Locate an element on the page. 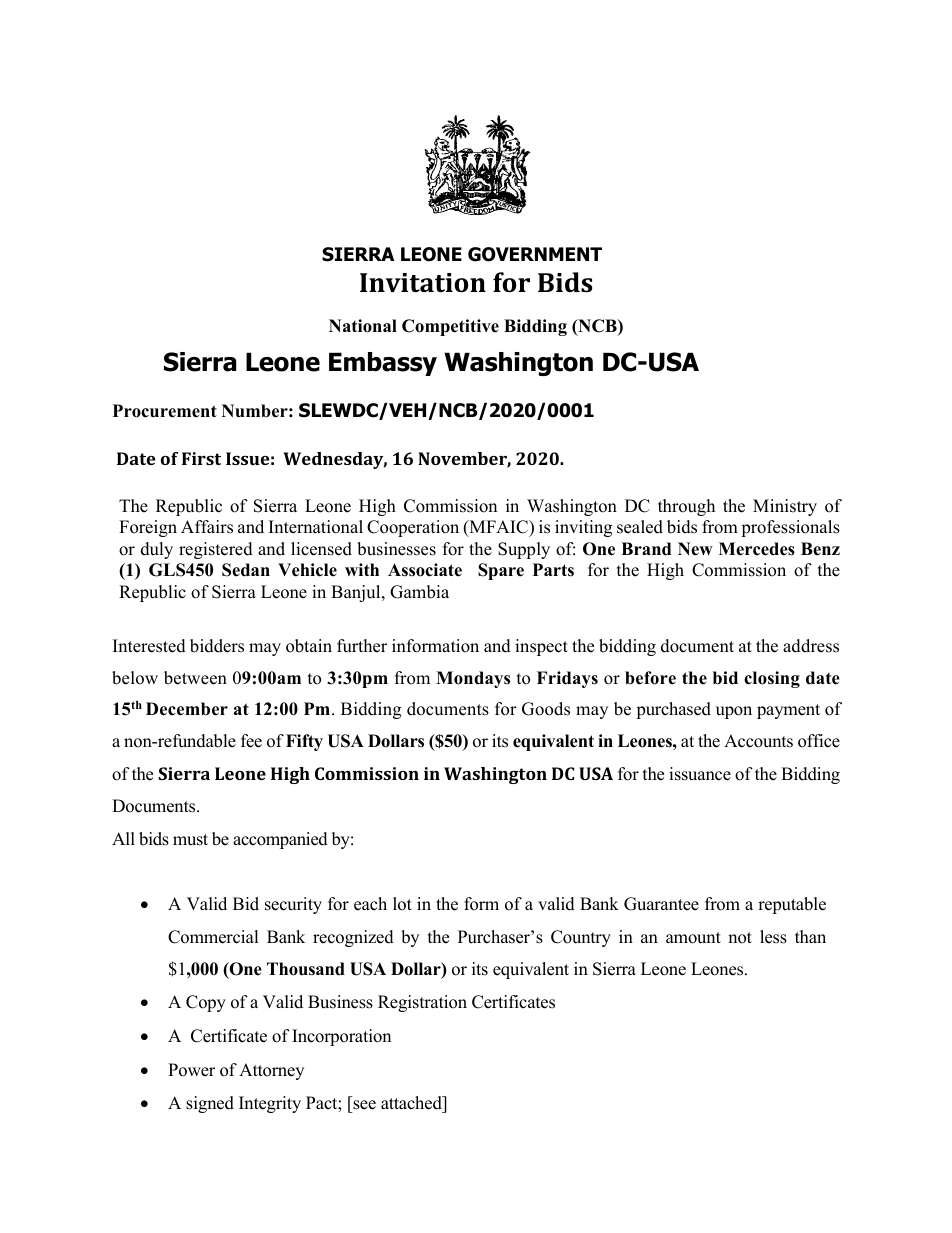 This document has width=952, height=1233. lot is located at coordinates (402, 904).
